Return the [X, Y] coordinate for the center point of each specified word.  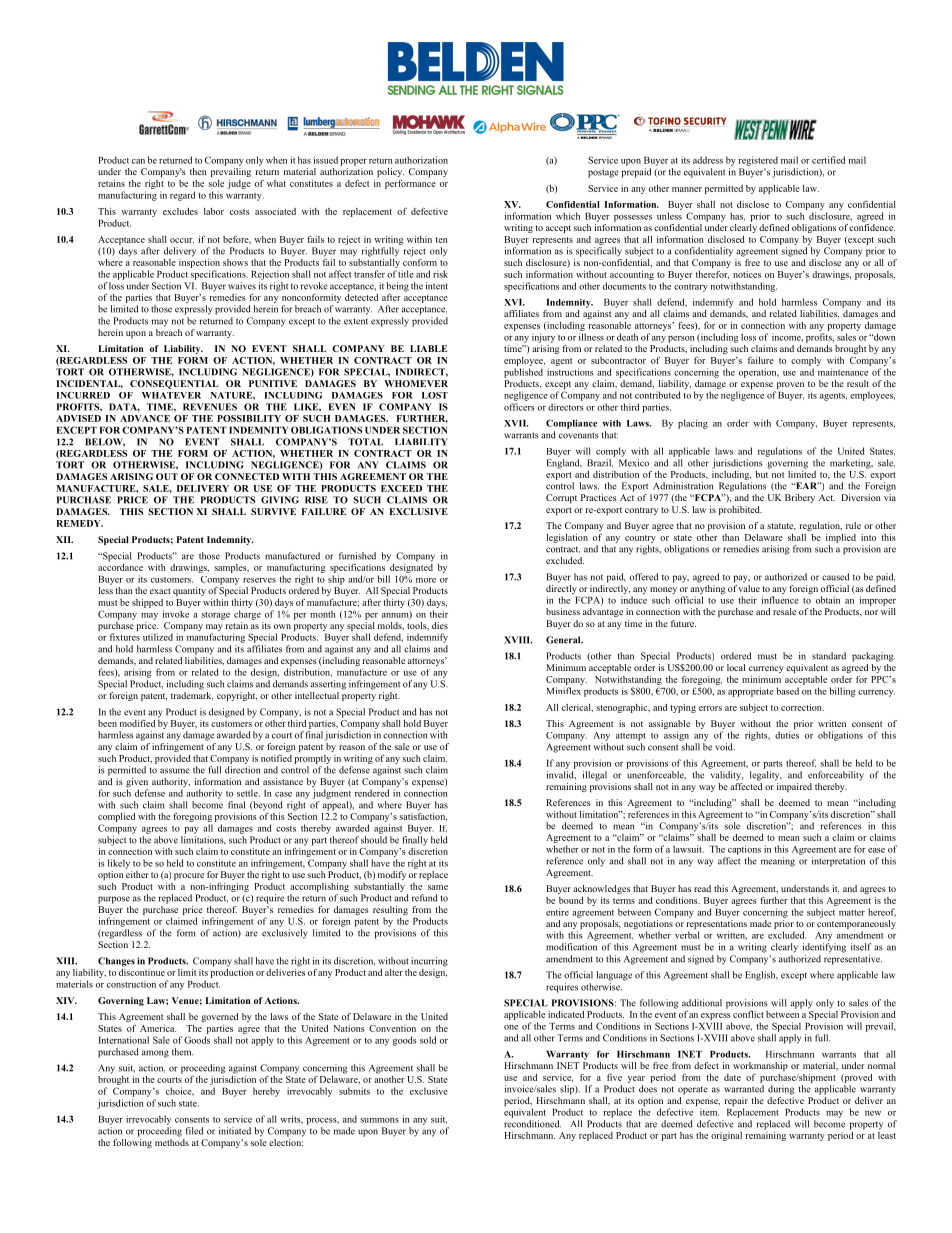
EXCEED [401, 488]
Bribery [800, 498]
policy [390, 172]
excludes [180, 211]
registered [758, 161]
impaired [794, 787]
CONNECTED [247, 476]
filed [194, 1131]
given [137, 784]
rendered [372, 793]
